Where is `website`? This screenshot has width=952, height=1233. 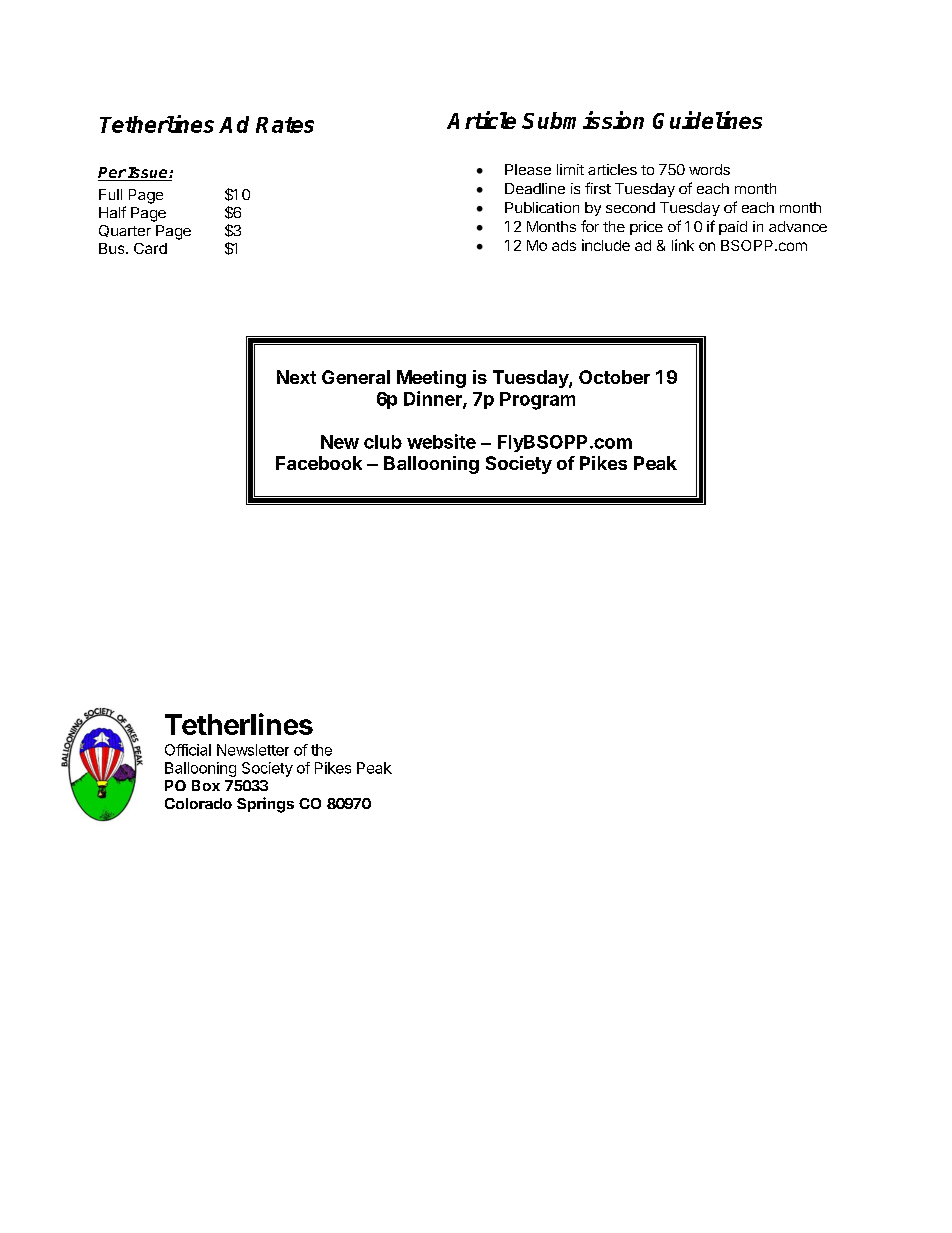 website is located at coordinates (441, 441).
